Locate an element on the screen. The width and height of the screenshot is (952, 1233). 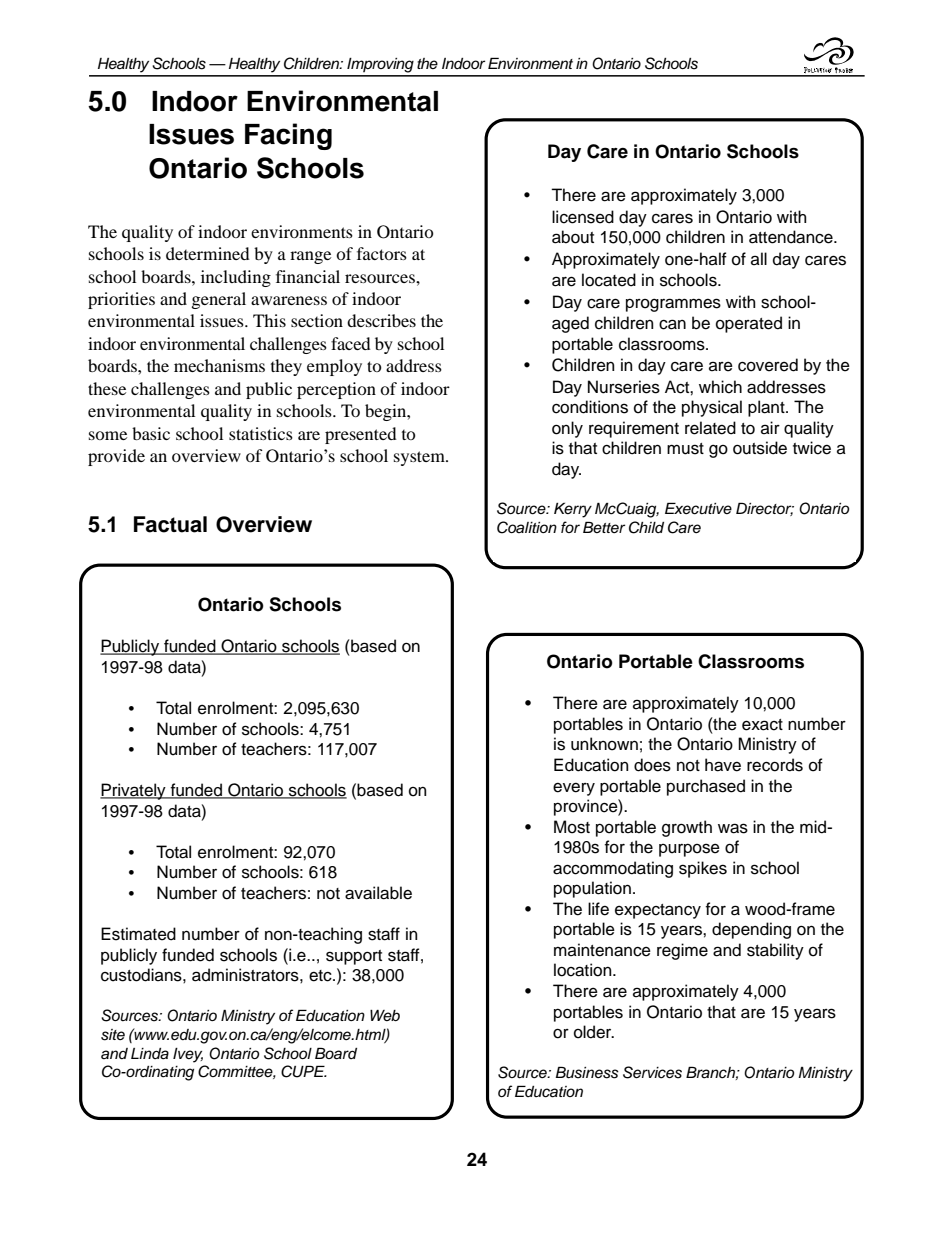
licensed is located at coordinates (583, 217).
